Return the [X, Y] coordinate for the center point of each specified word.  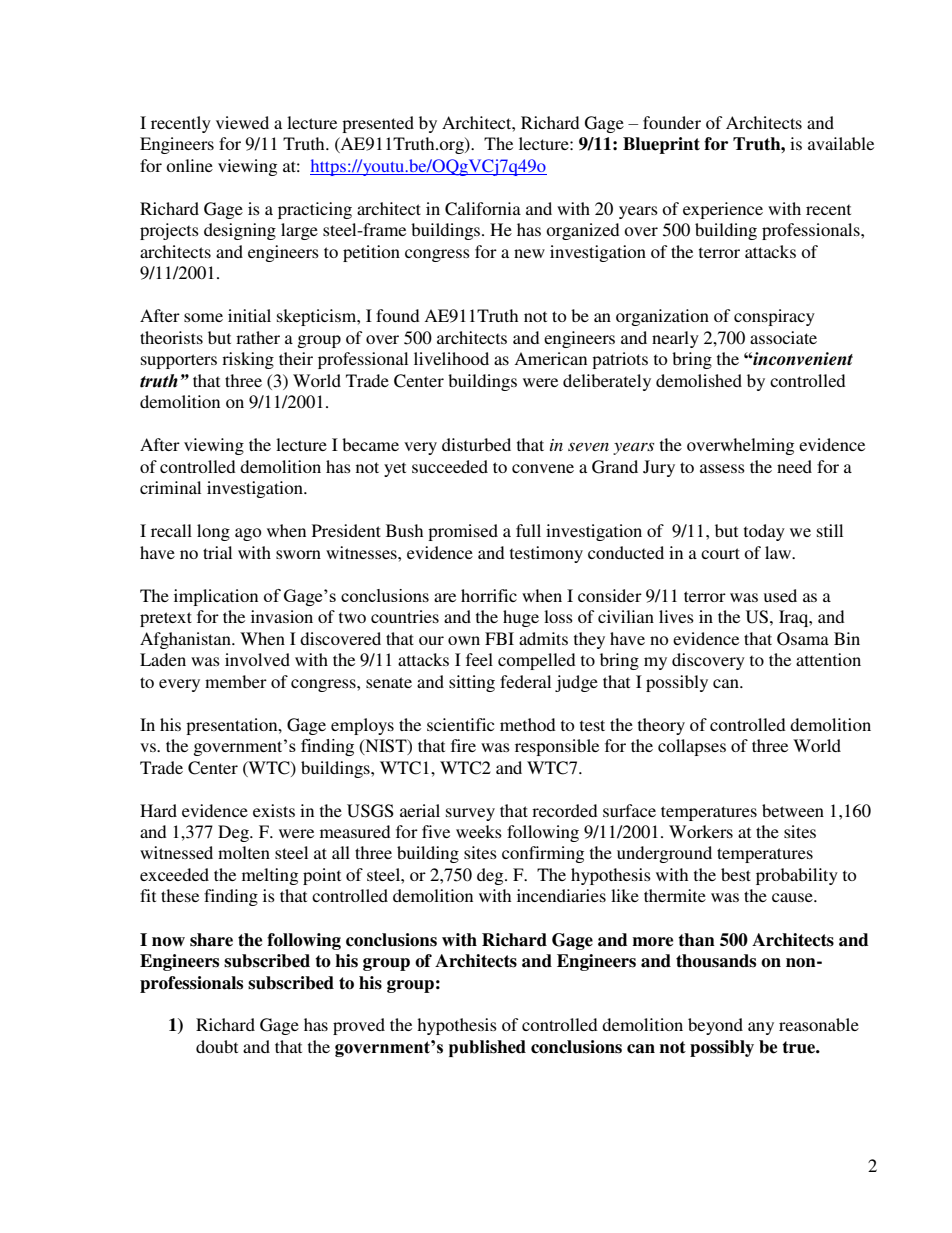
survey [470, 814]
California [483, 209]
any [761, 1028]
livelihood [451, 358]
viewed [242, 122]
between [793, 810]
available [841, 143]
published [487, 1048]
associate [783, 337]
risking [248, 360]
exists [274, 810]
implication [216, 597]
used [780, 595]
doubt [217, 1046]
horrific [489, 595]
